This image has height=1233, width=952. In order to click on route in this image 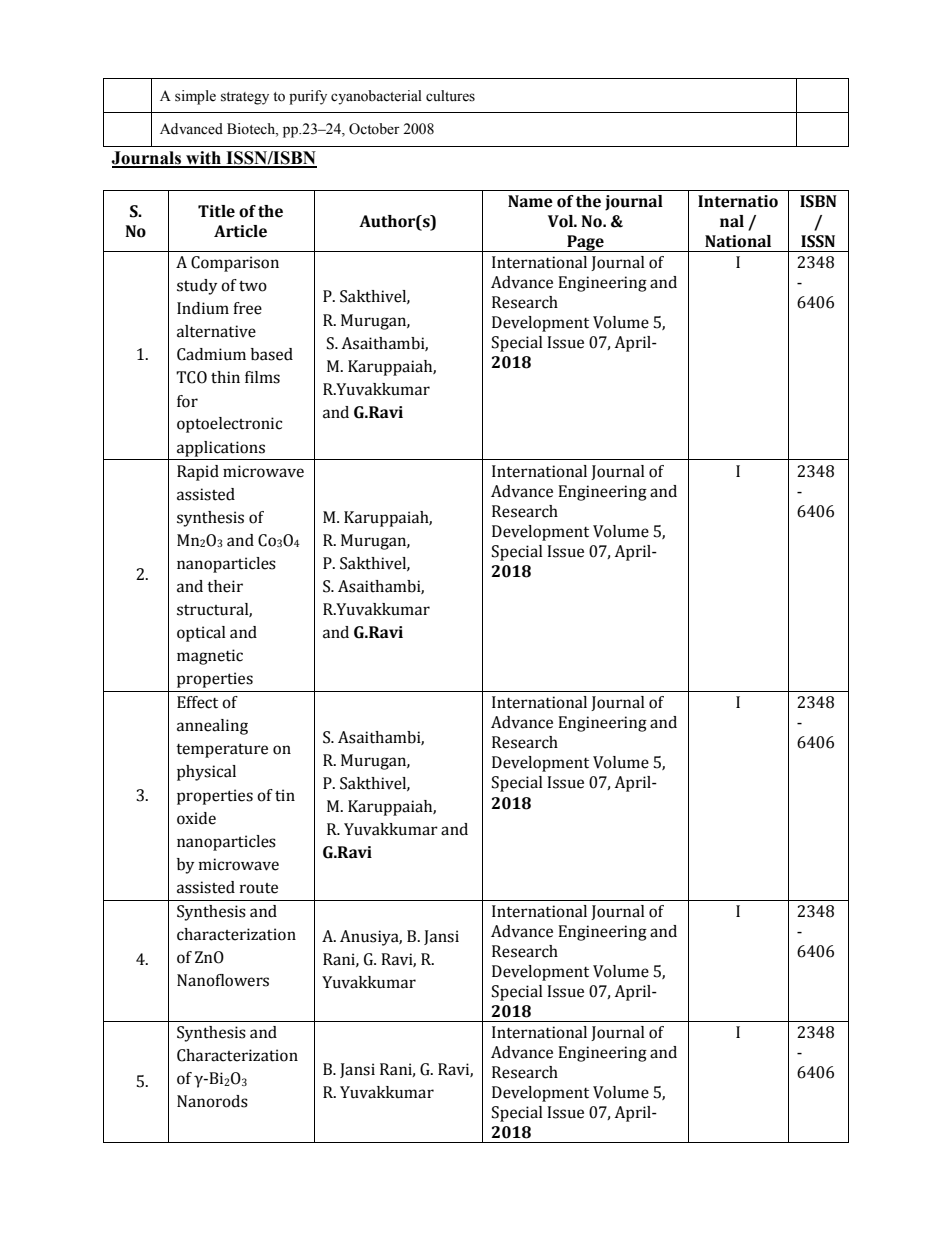, I will do `click(259, 888)`.
